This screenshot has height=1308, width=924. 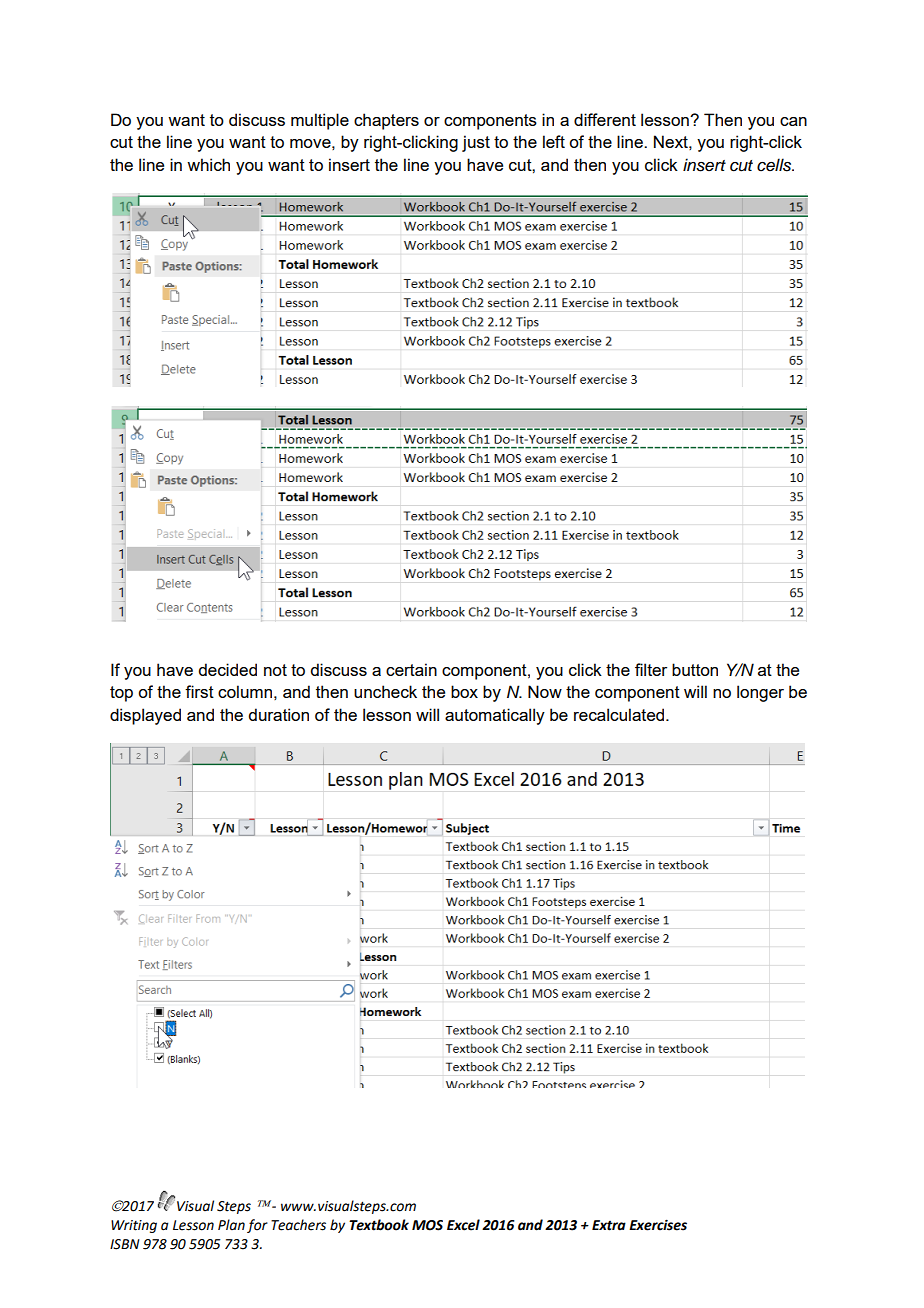 What do you see at coordinates (208, 164) in the screenshot?
I see `which` at bounding box center [208, 164].
